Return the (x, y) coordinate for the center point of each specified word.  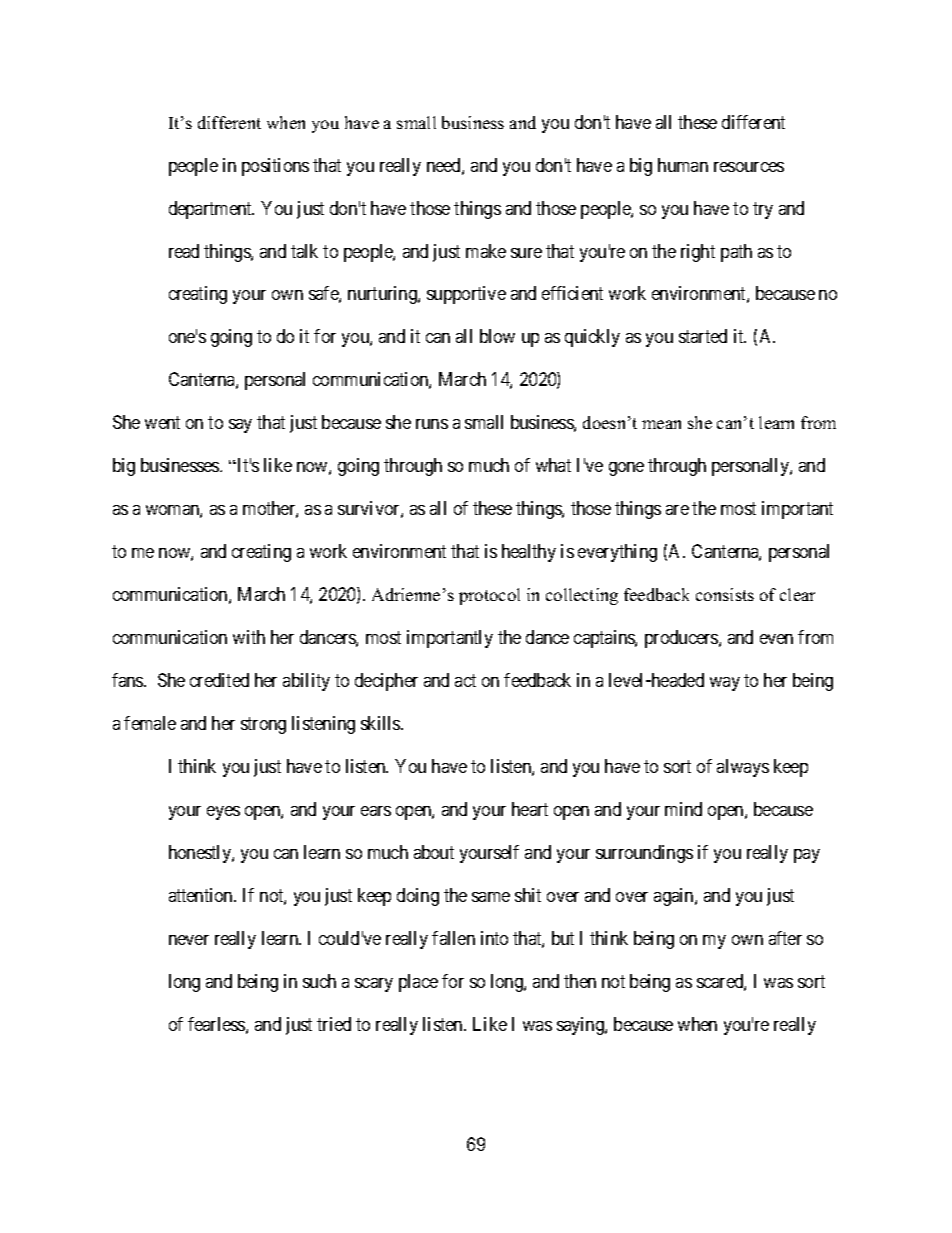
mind (683, 809)
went (162, 423)
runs (432, 424)
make (486, 251)
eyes (223, 813)
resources (749, 167)
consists (725, 594)
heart (530, 809)
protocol (489, 596)
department (211, 210)
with (249, 637)
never (189, 940)
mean (661, 424)
